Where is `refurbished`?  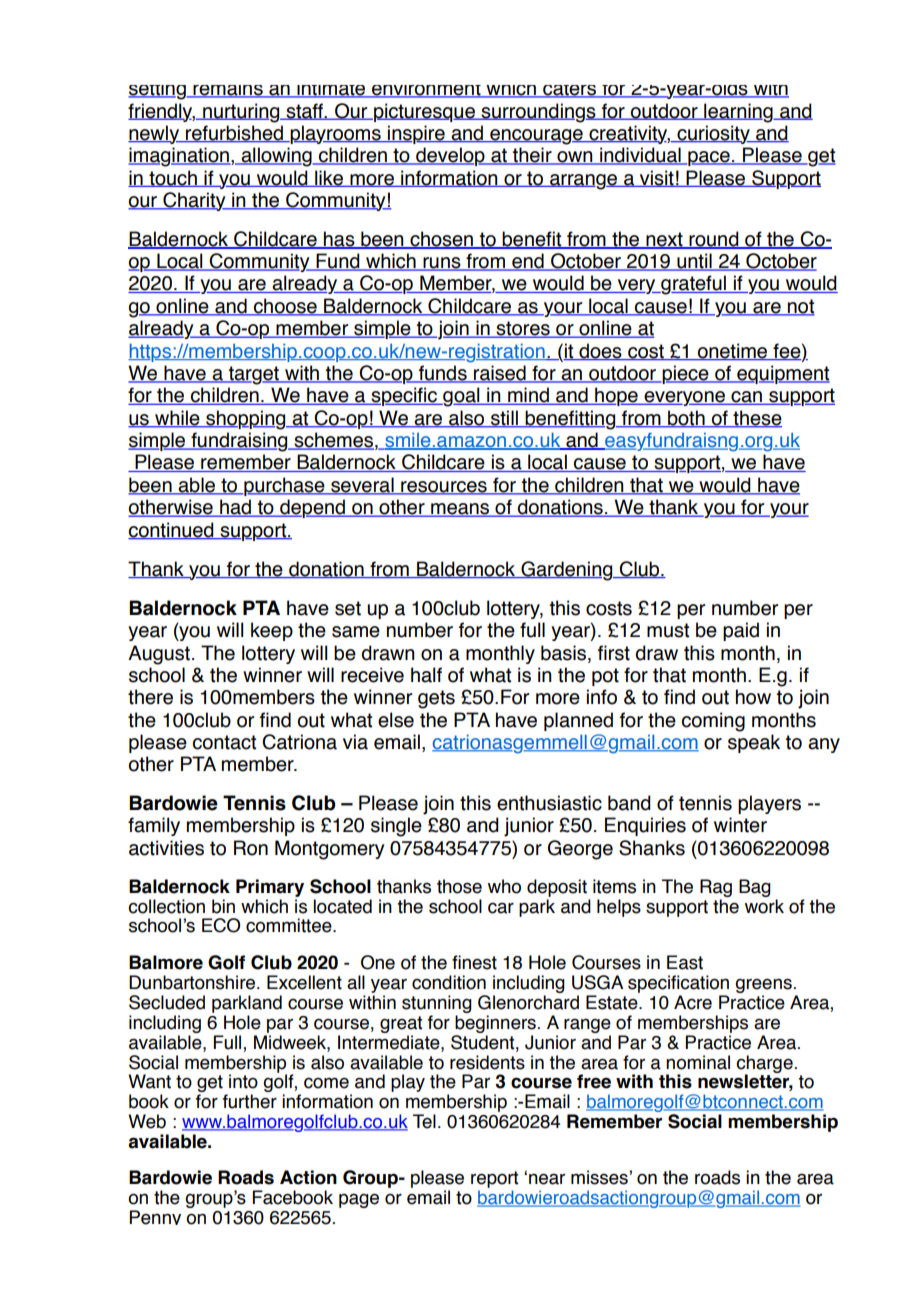
refurbished is located at coordinates (234, 133).
